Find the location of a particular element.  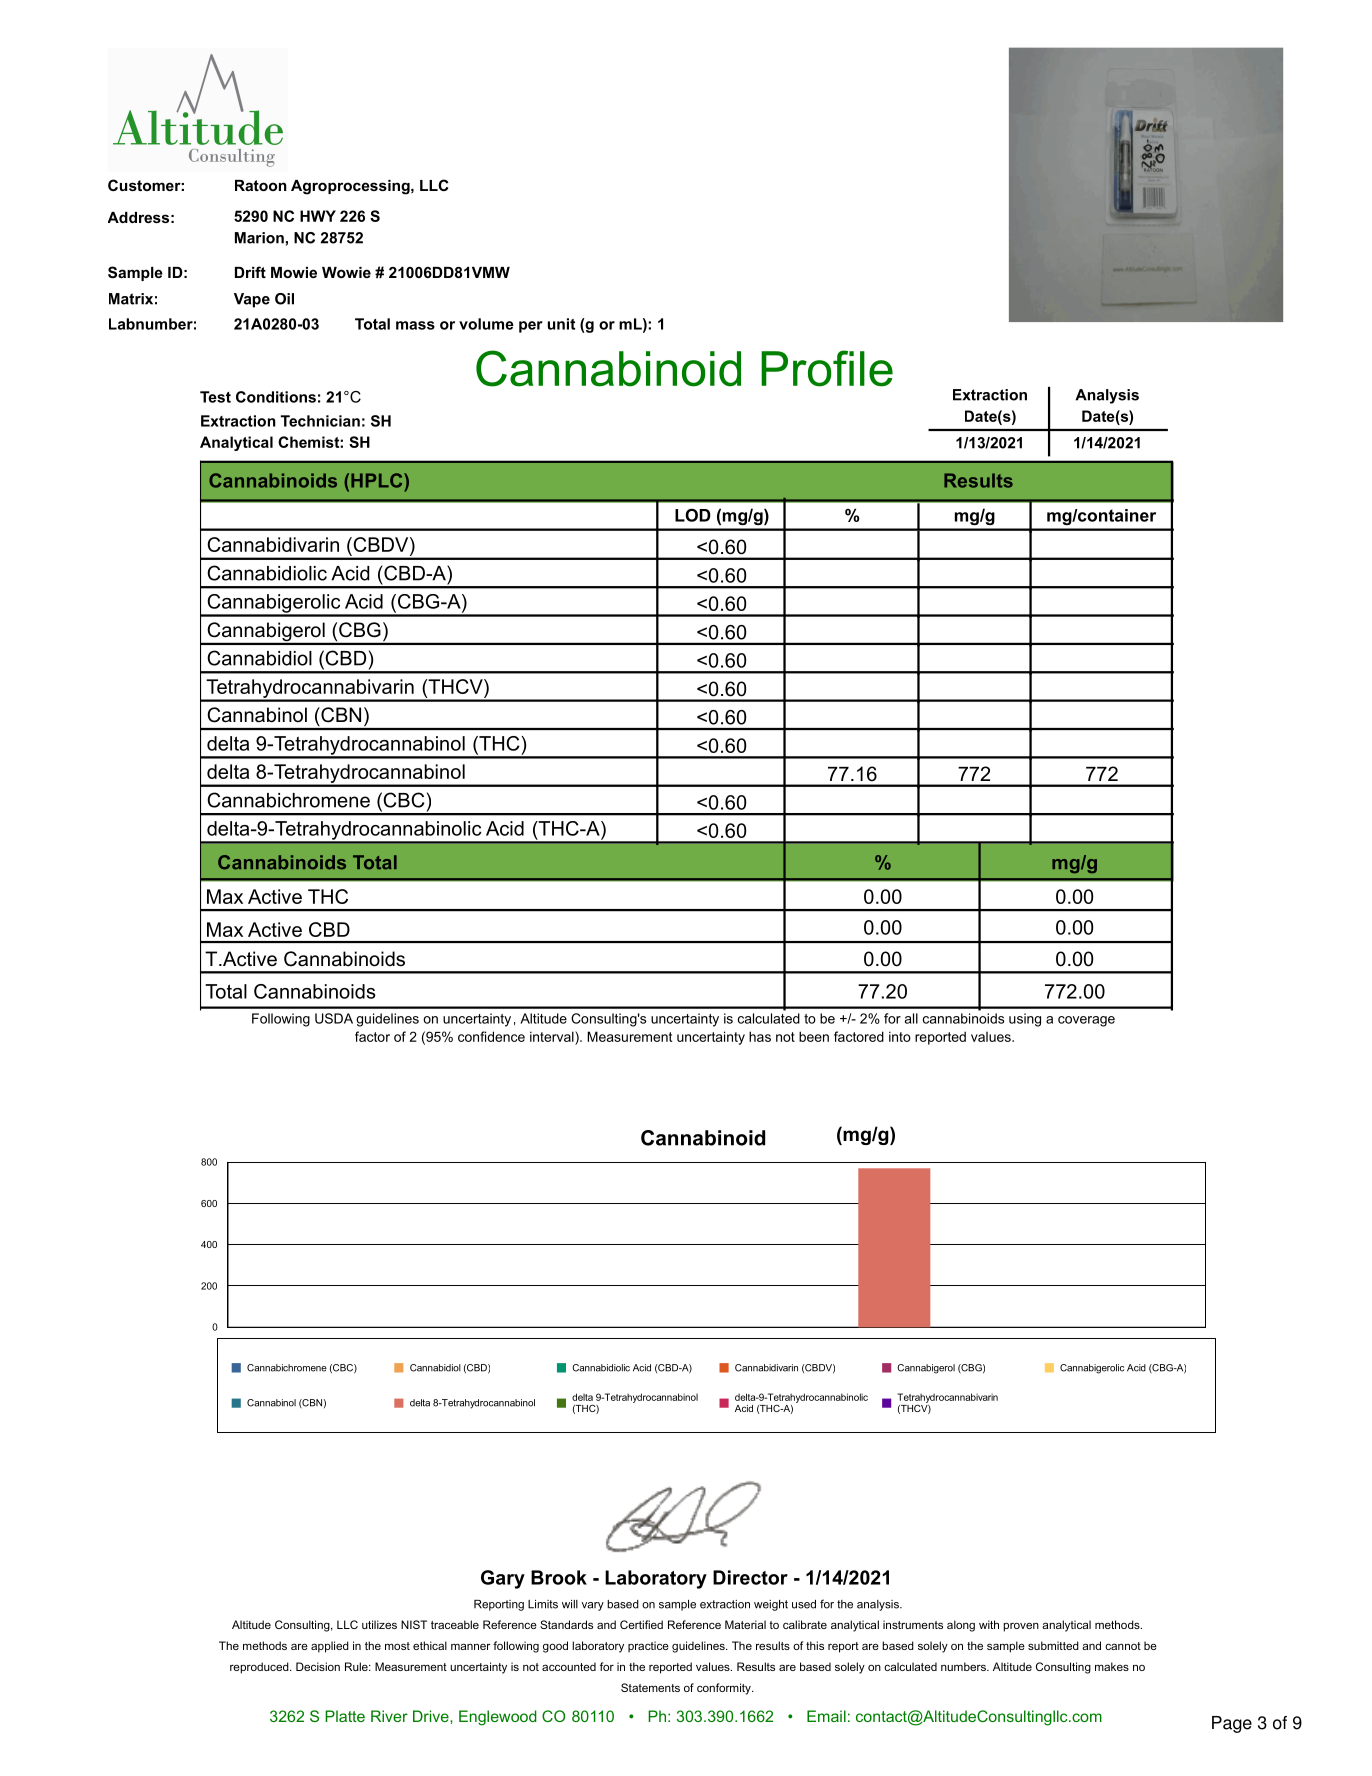

coverage is located at coordinates (1086, 1021).
